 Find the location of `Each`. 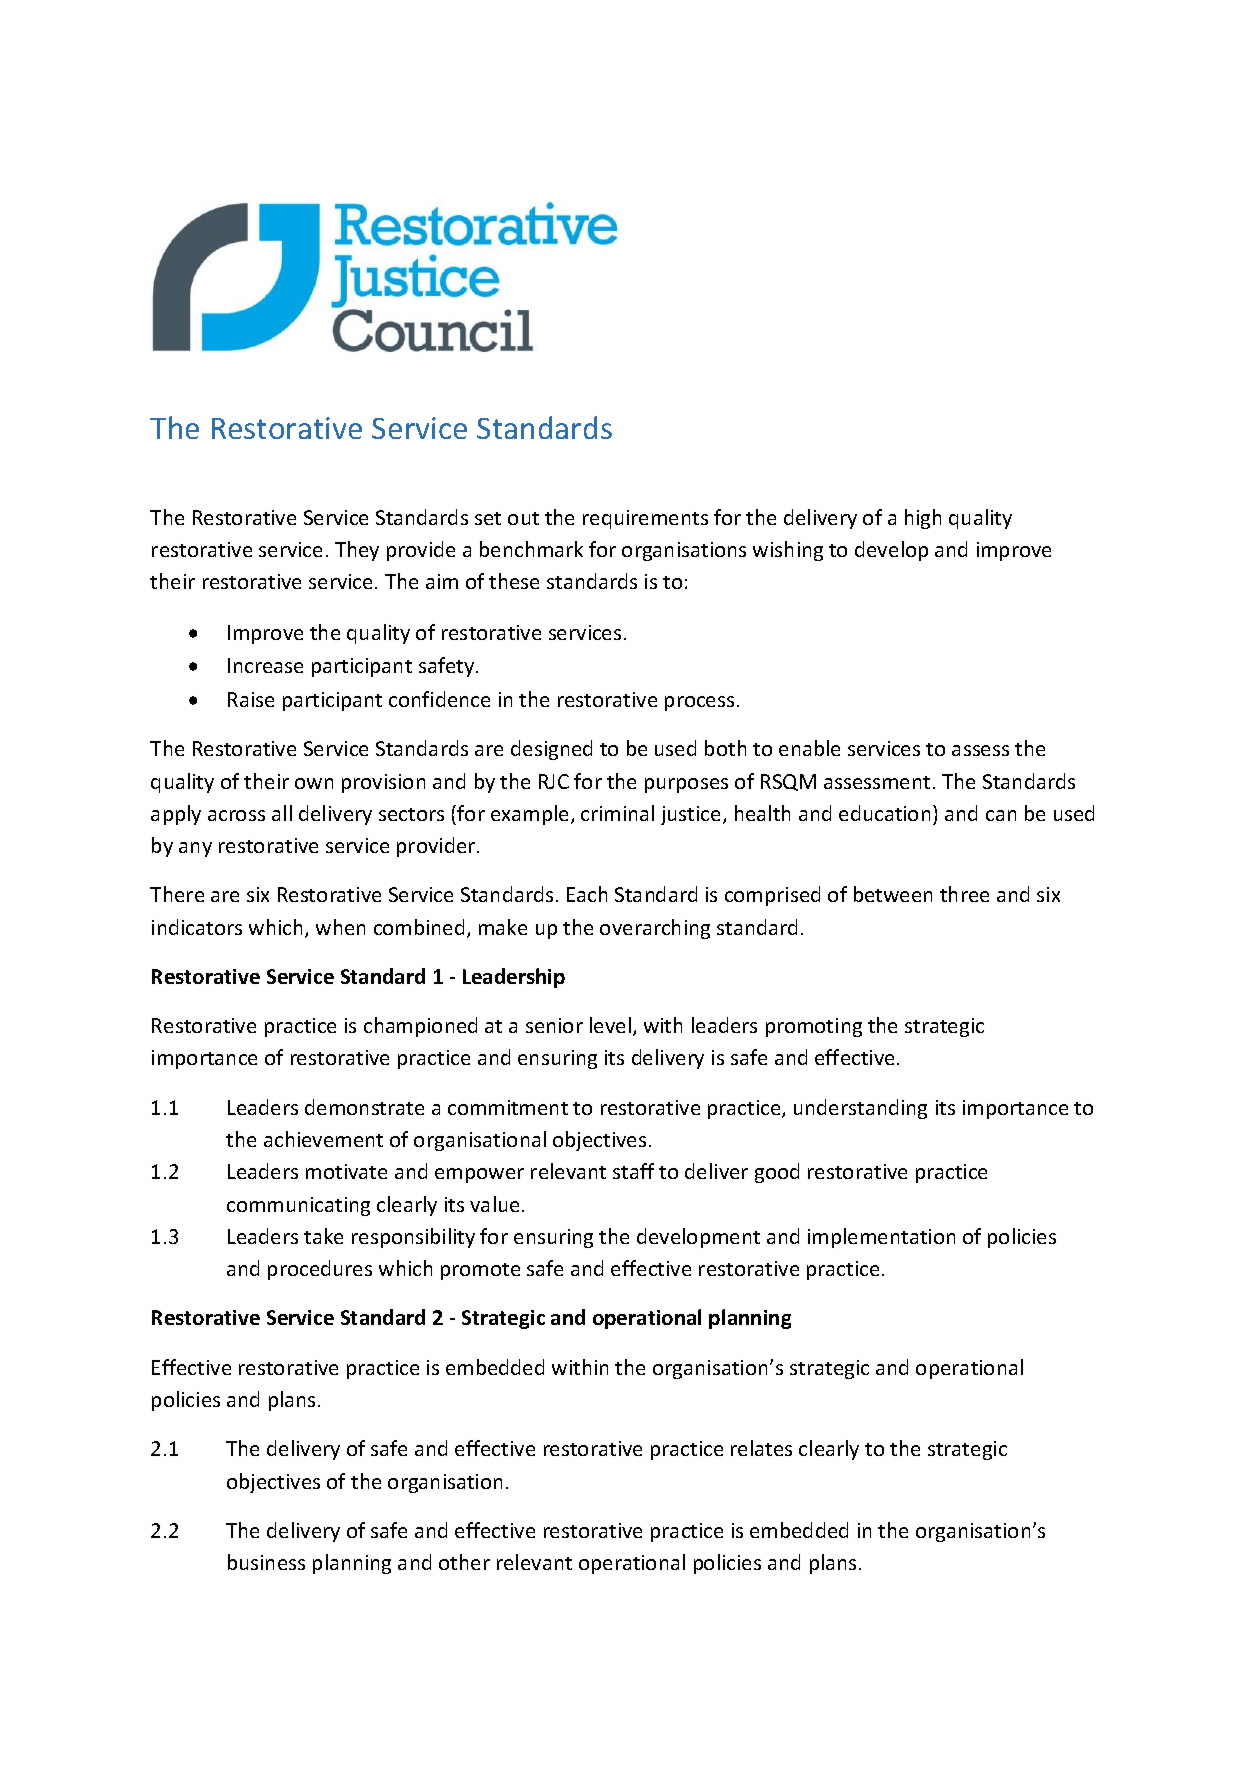

Each is located at coordinates (587, 894).
